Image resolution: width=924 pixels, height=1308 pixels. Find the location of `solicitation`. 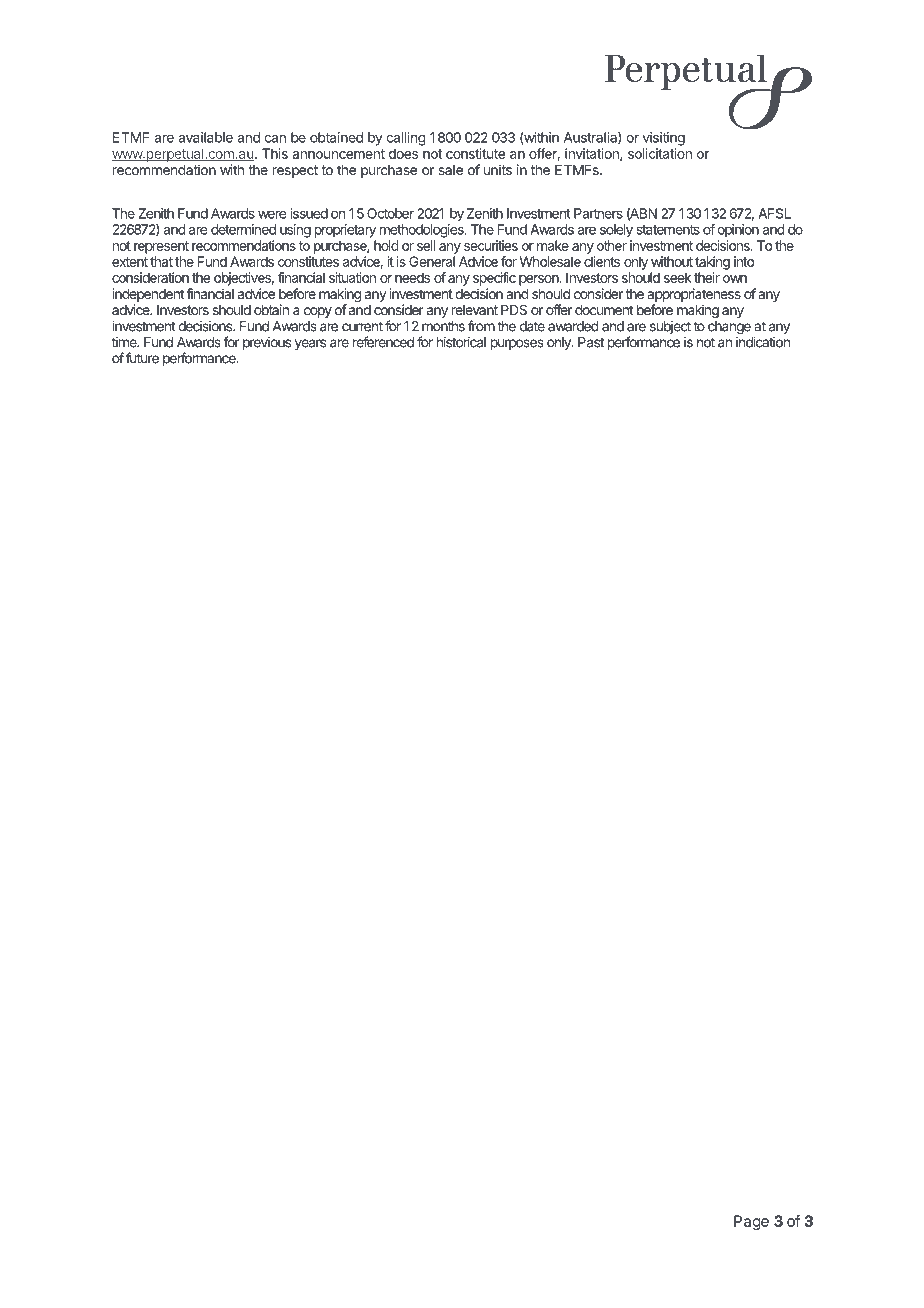

solicitation is located at coordinates (660, 153).
